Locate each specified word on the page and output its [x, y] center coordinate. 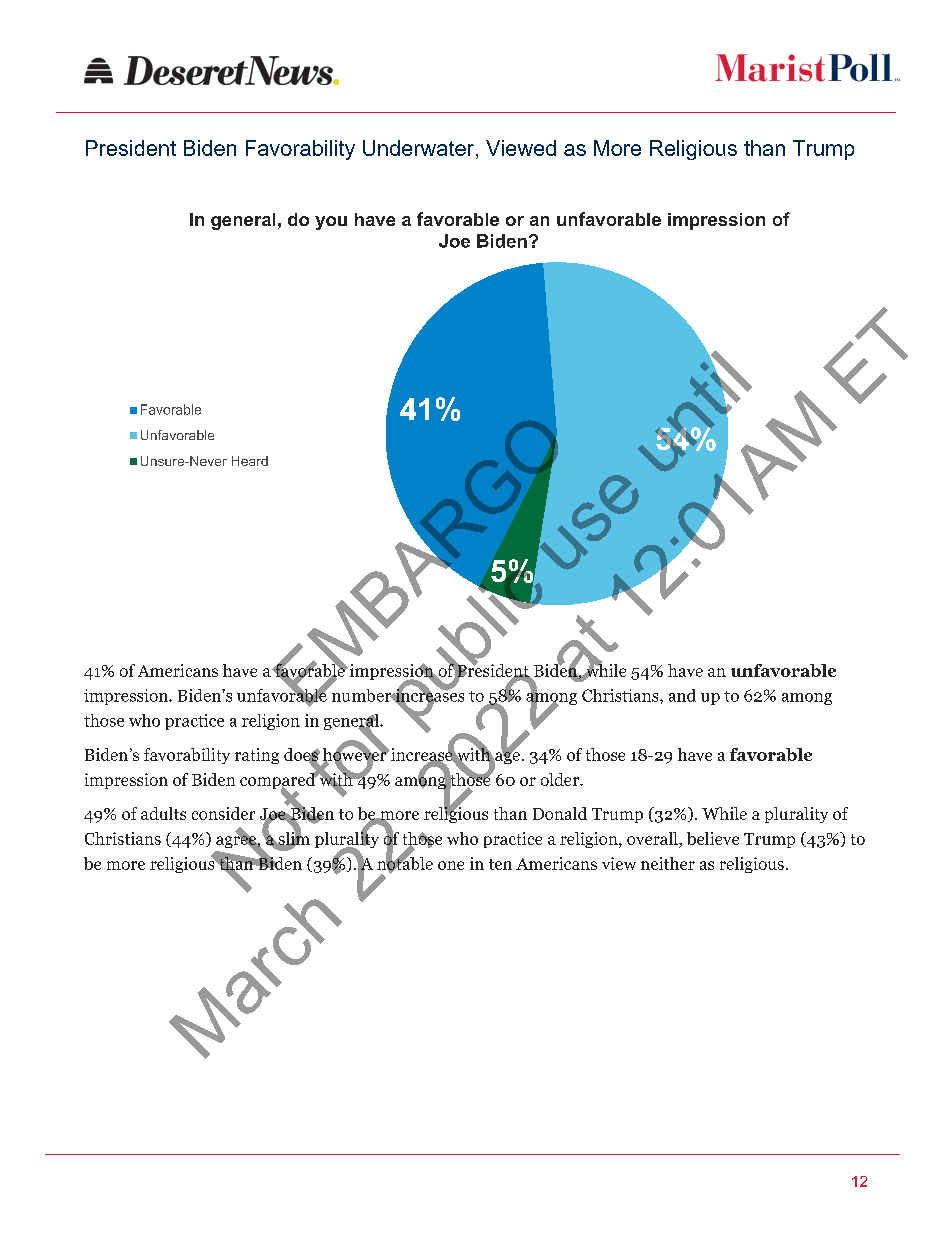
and [682, 695]
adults [163, 813]
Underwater [420, 148]
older [561, 779]
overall [653, 838]
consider [223, 813]
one [451, 865]
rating [257, 756]
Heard [250, 461]
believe [713, 838]
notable [405, 863]
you [331, 223]
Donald [560, 813]
